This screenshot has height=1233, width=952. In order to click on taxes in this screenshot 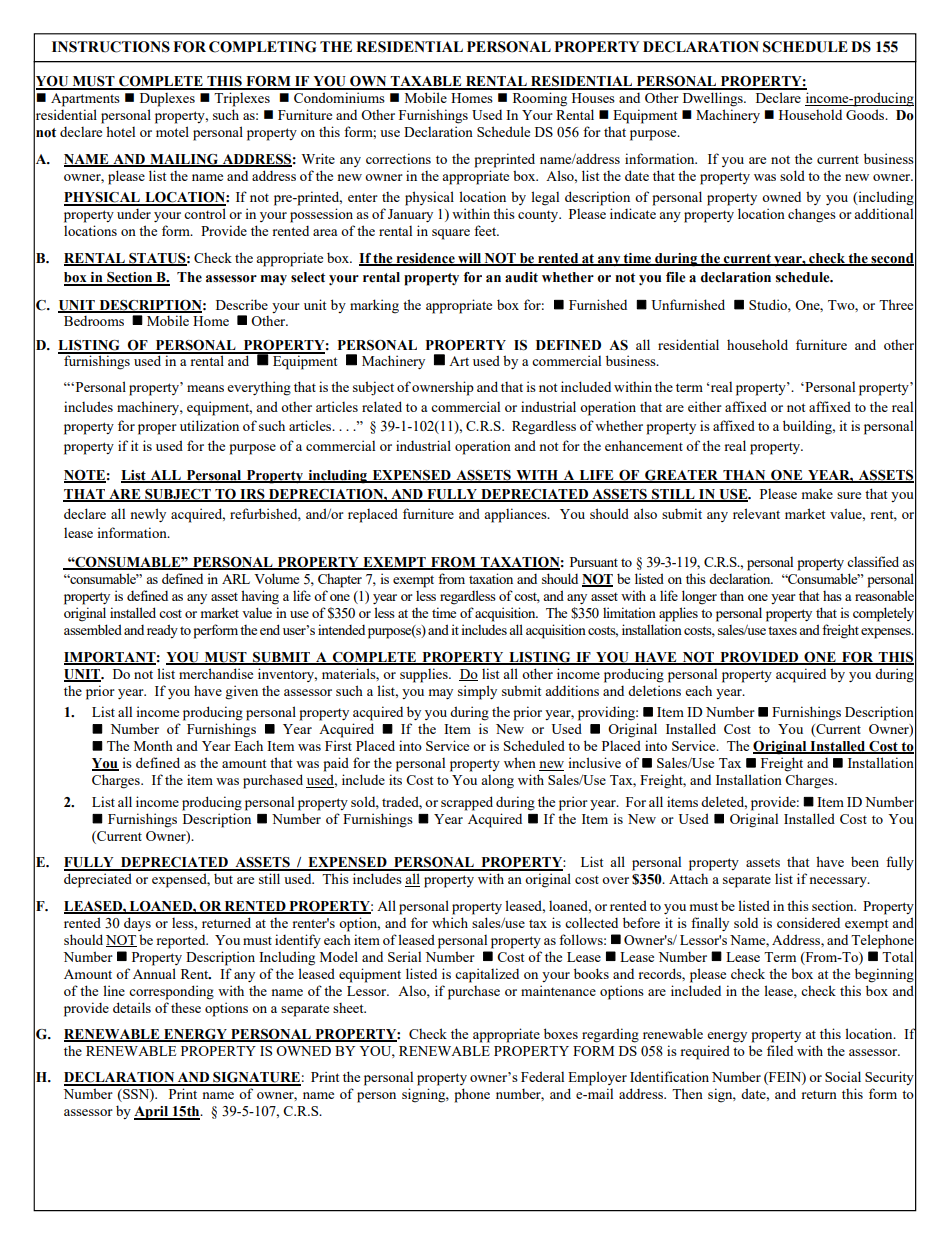, I will do `click(782, 630)`.
